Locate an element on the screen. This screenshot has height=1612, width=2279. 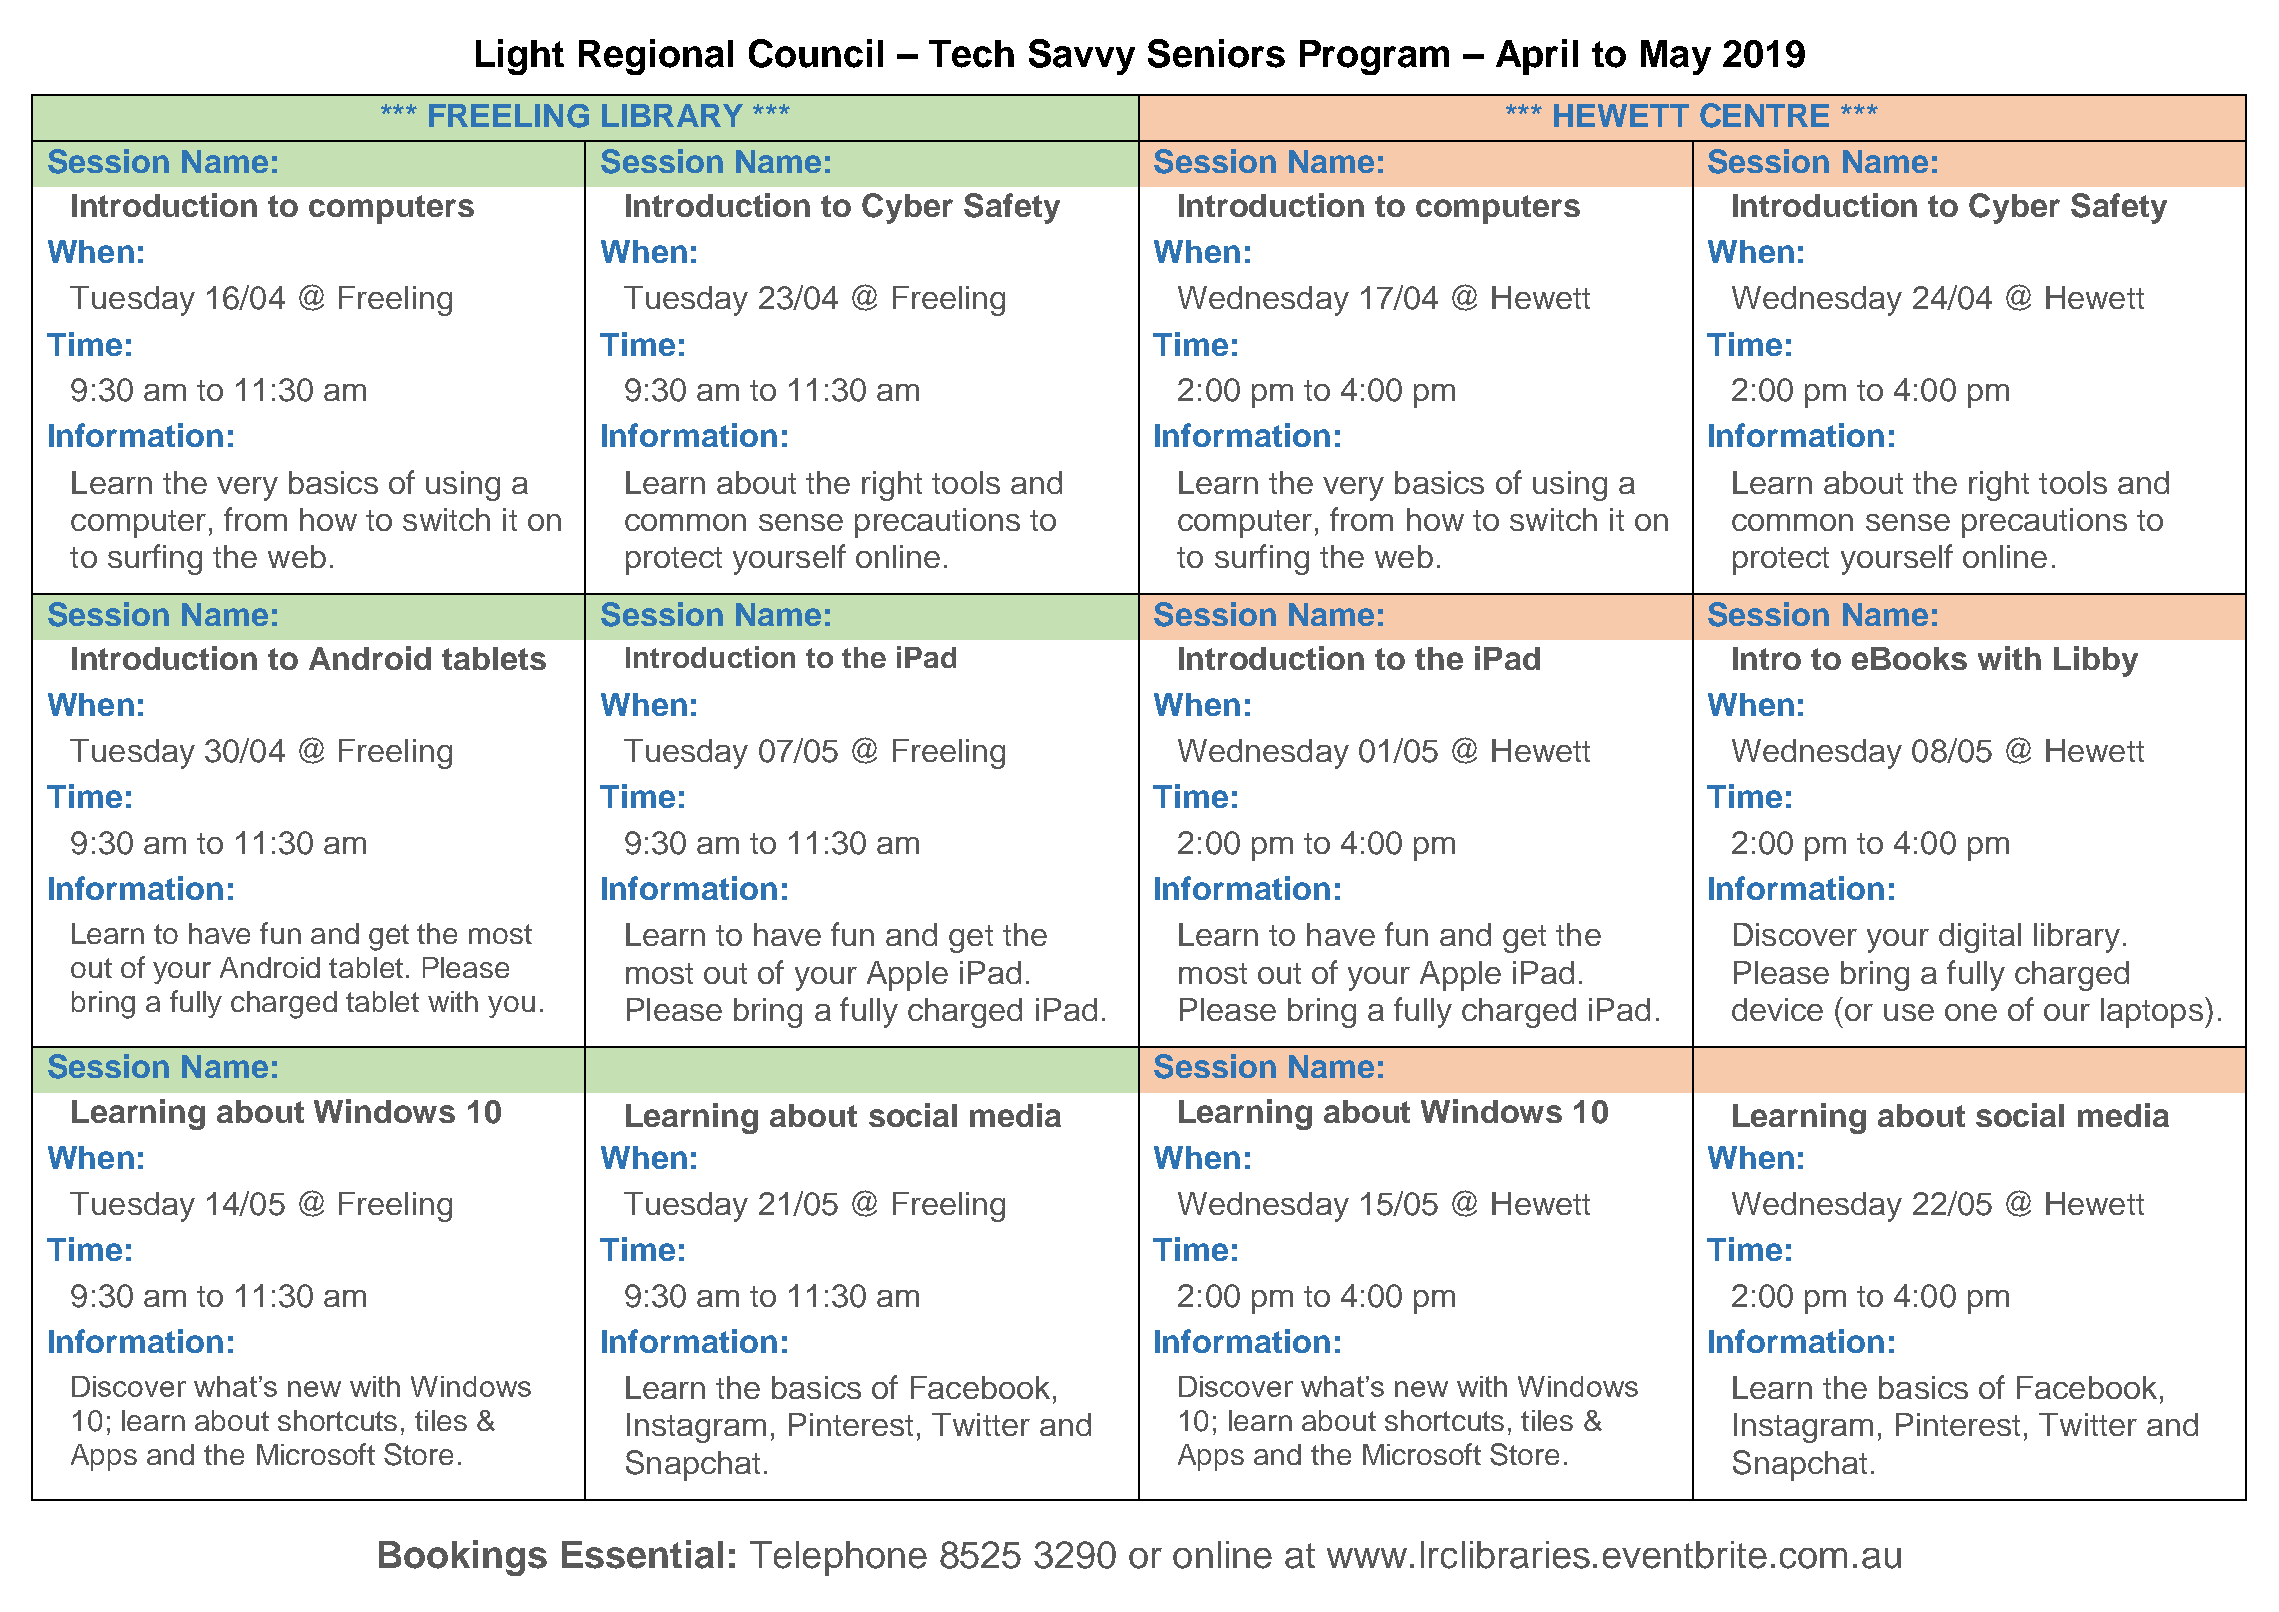
Telephone is located at coordinates (838, 1558).
